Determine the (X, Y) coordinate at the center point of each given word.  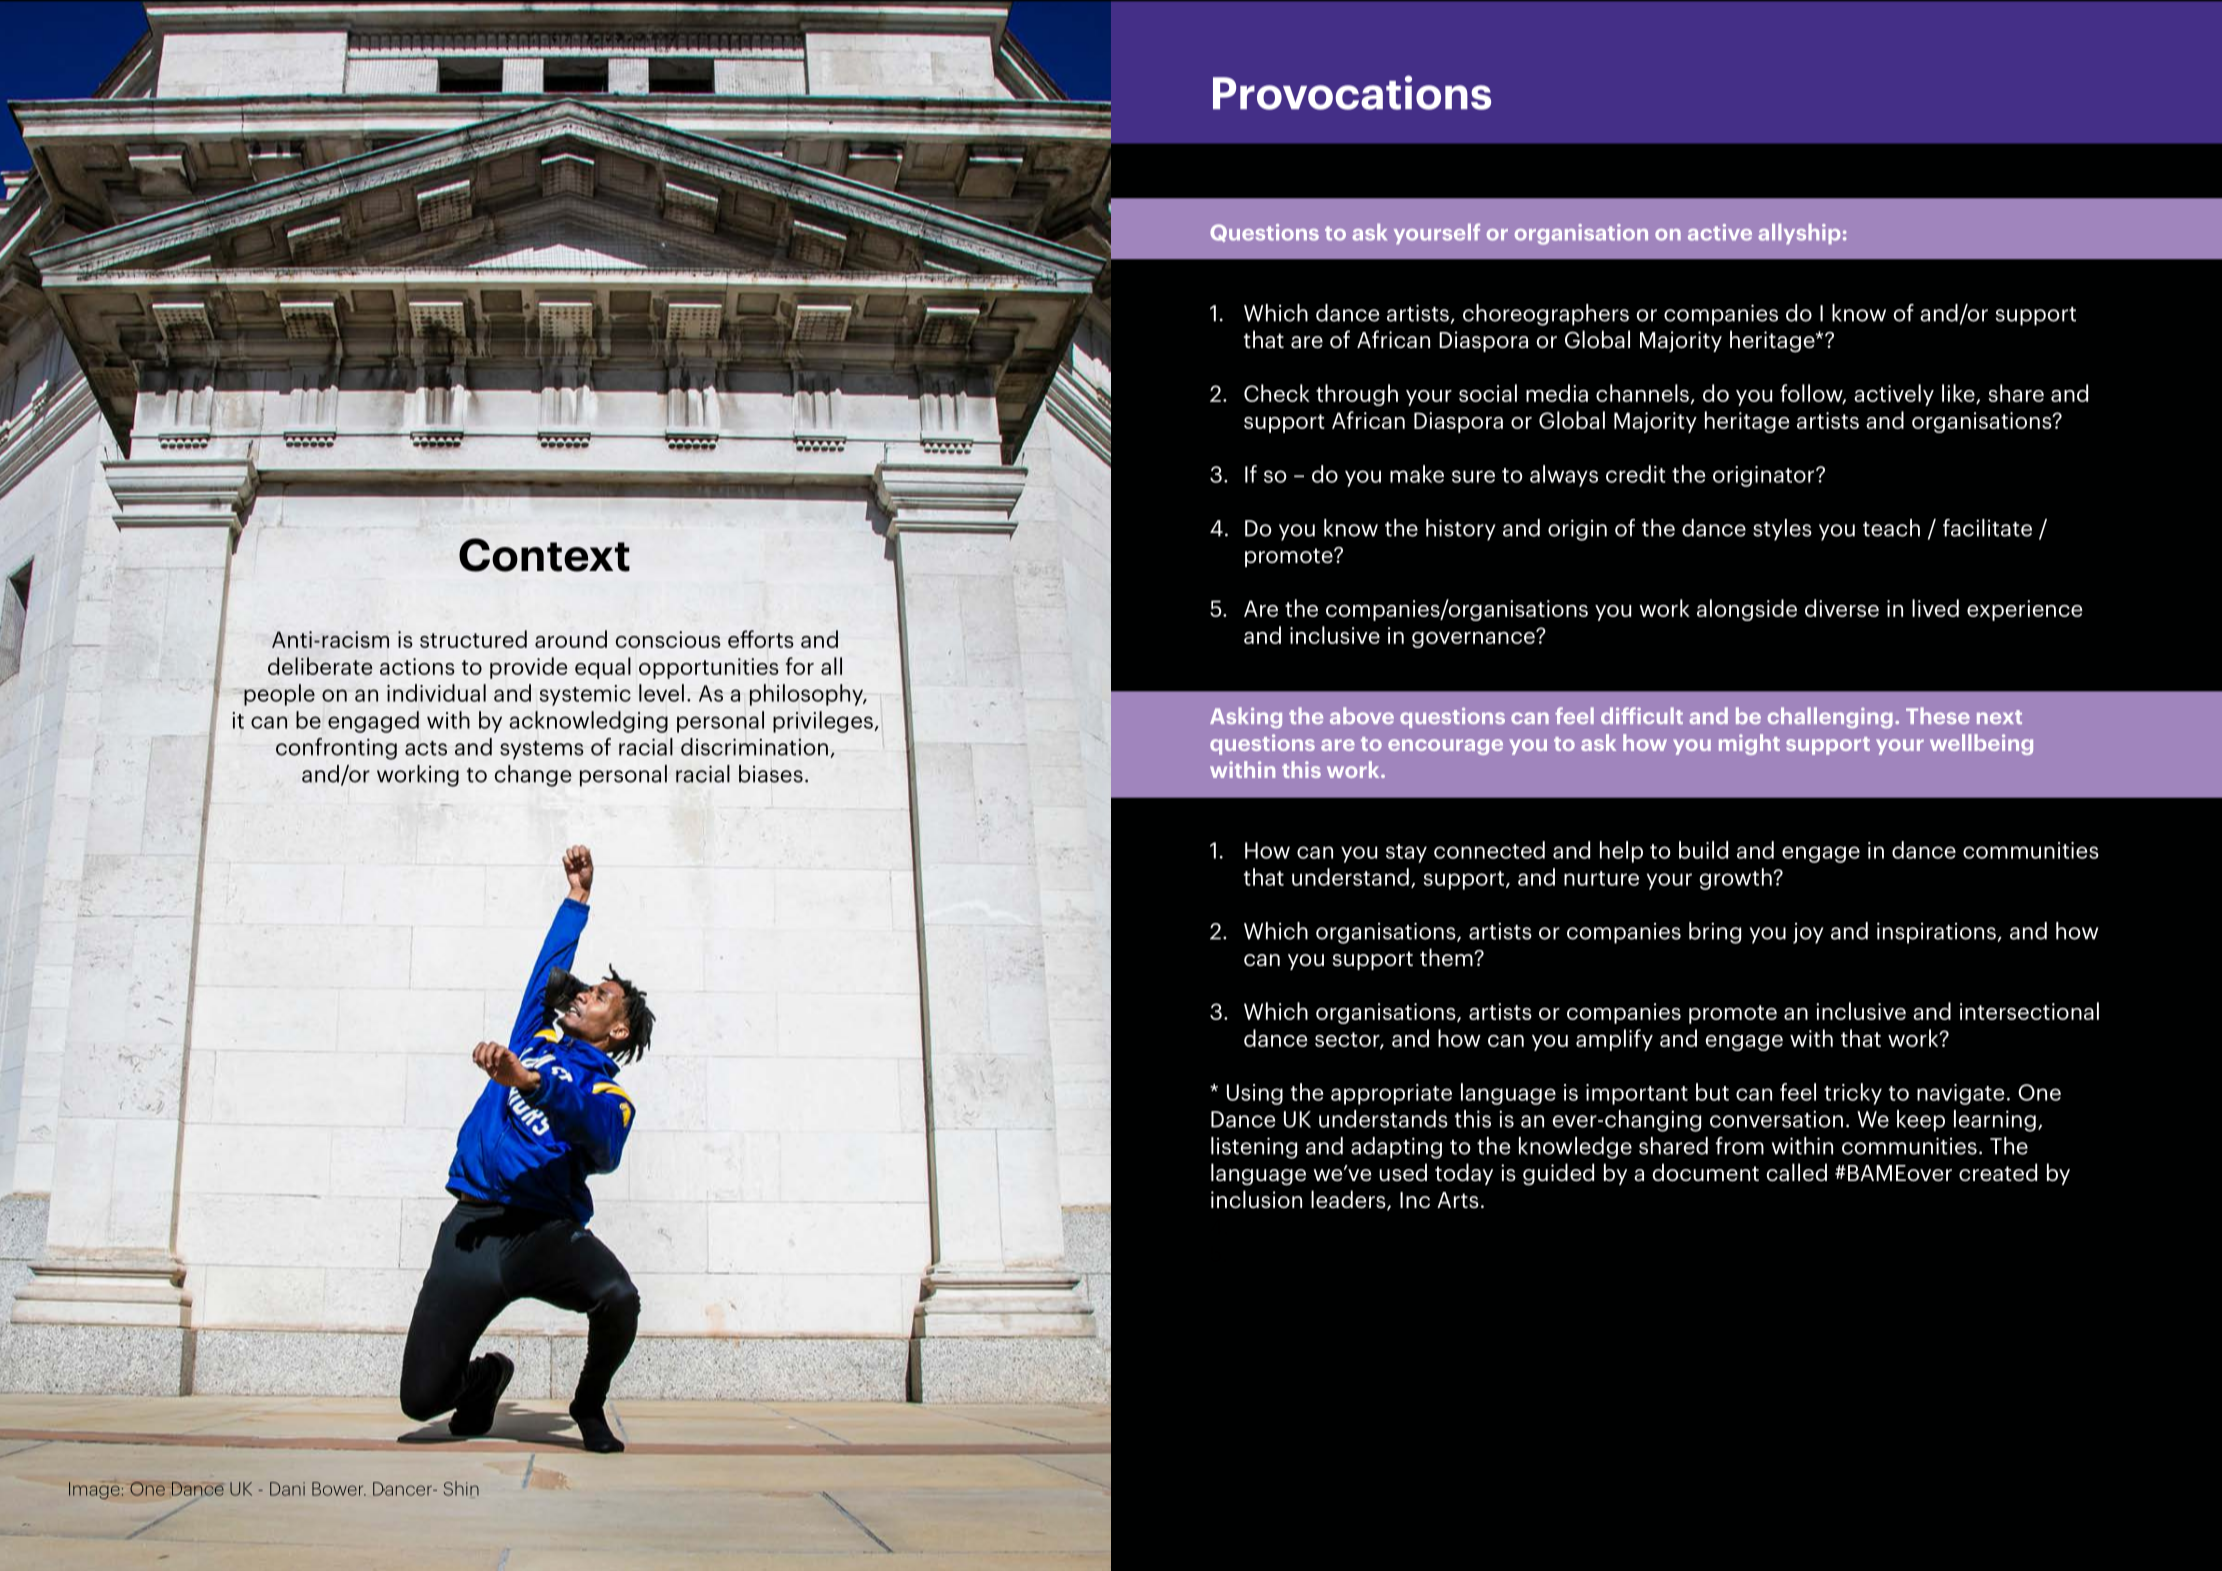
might (1749, 744)
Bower (339, 1489)
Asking (1246, 718)
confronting (336, 749)
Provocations (1352, 92)
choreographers (1546, 315)
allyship (1799, 233)
